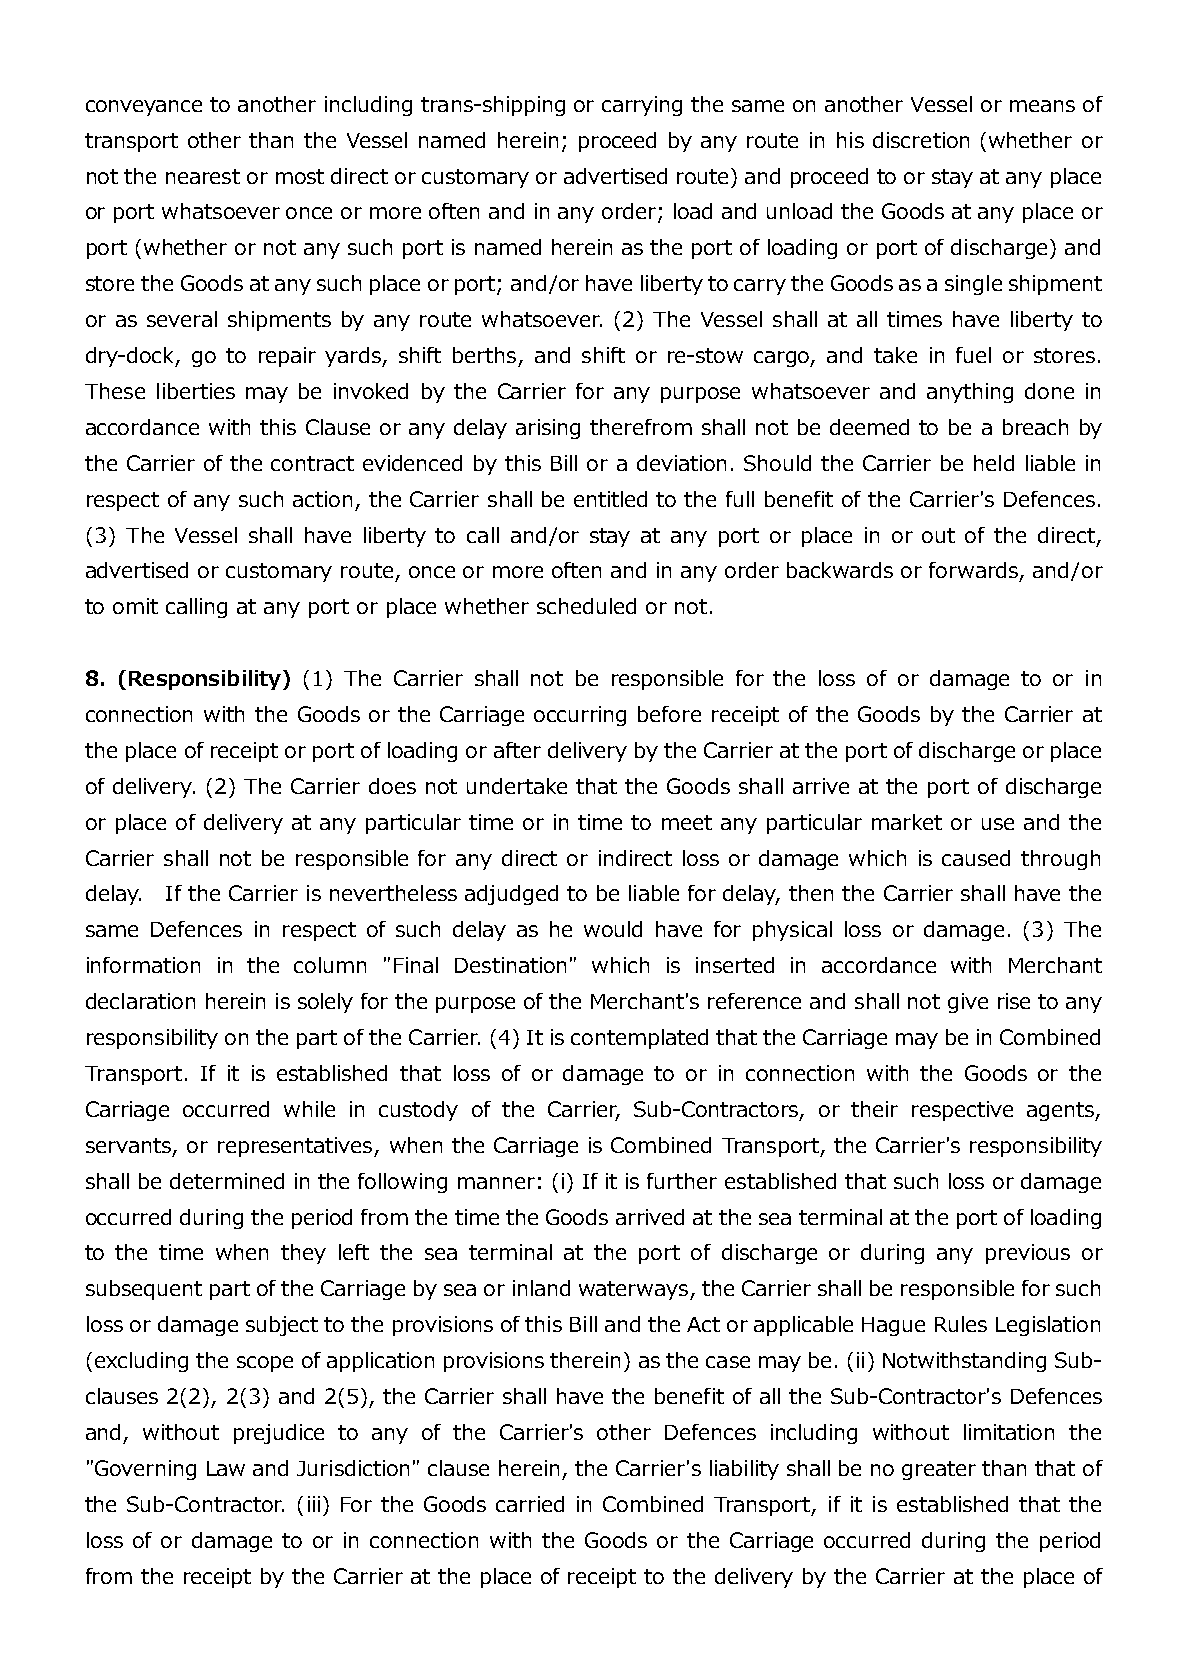  What do you see at coordinates (907, 822) in the image?
I see `market` at bounding box center [907, 822].
